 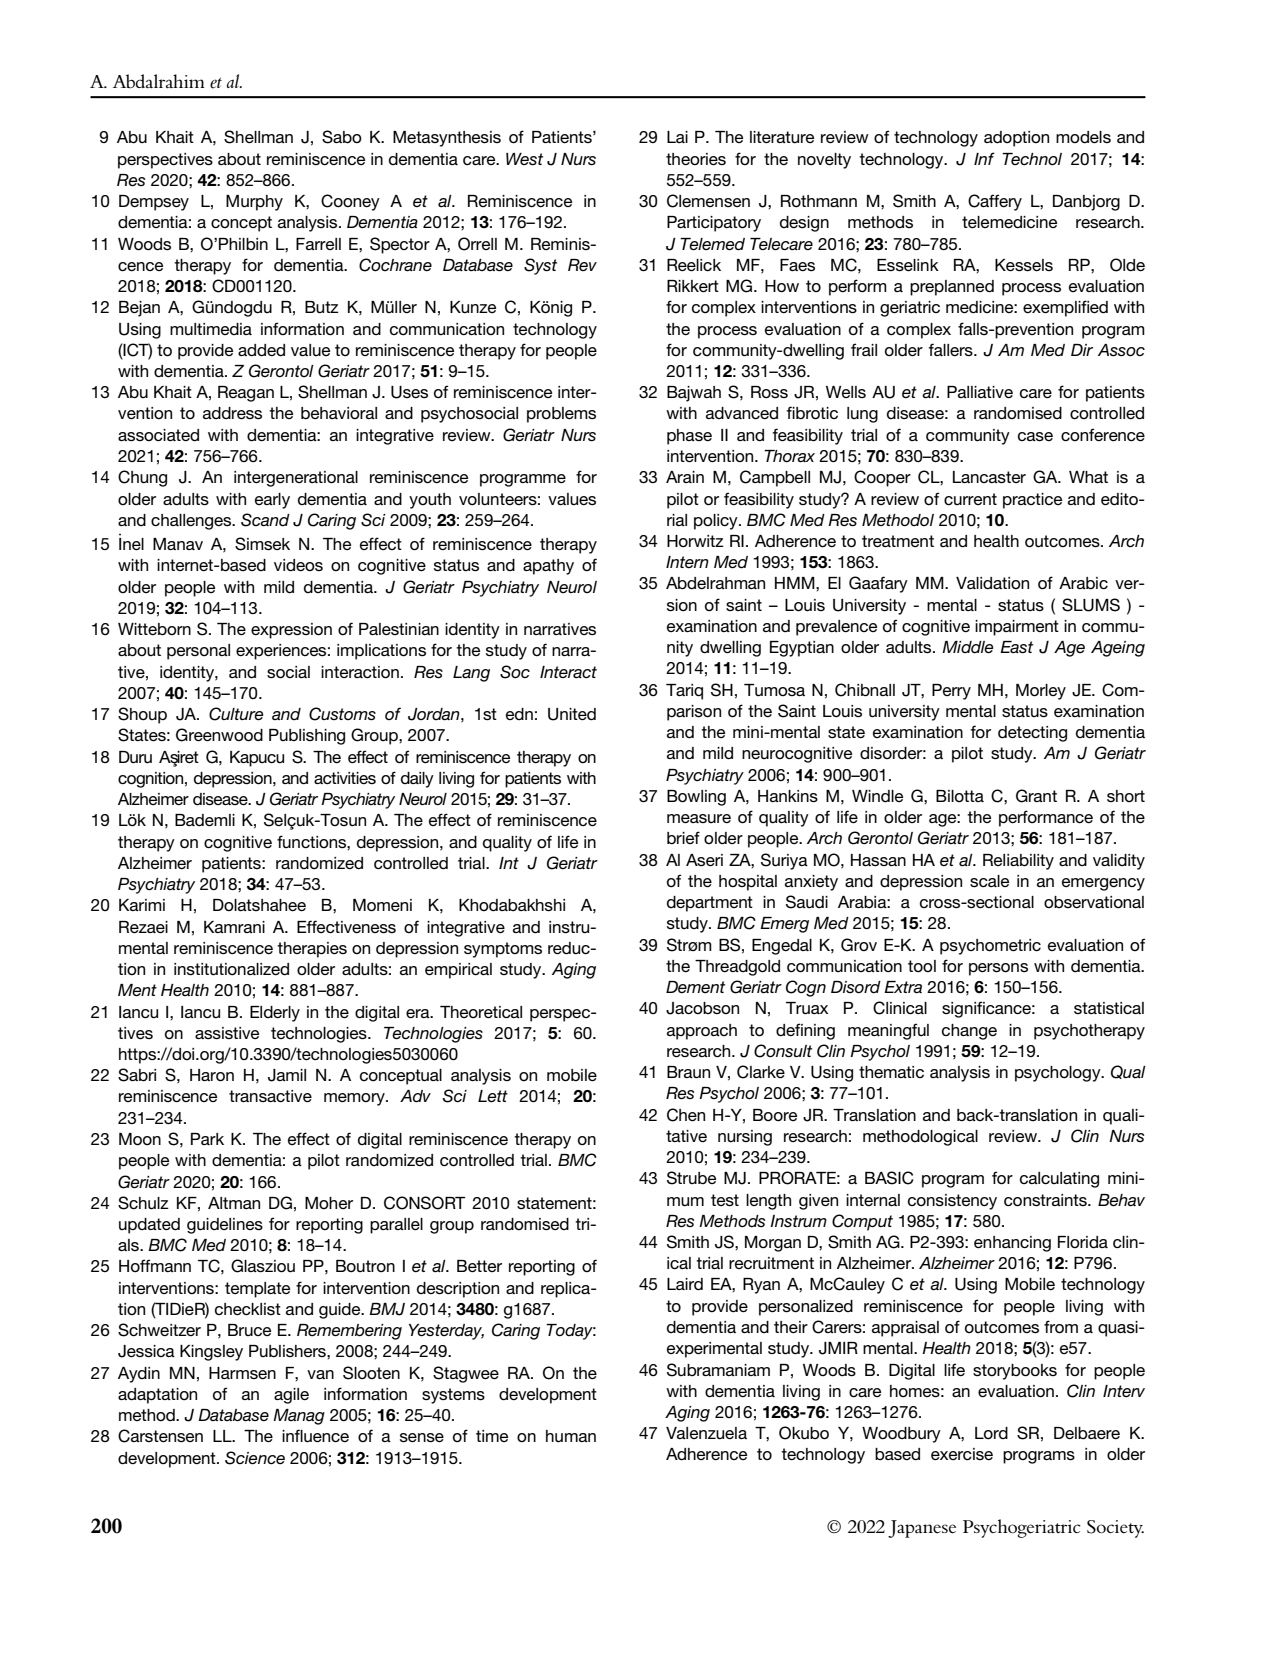 I want to click on brief, so click(x=683, y=837).
